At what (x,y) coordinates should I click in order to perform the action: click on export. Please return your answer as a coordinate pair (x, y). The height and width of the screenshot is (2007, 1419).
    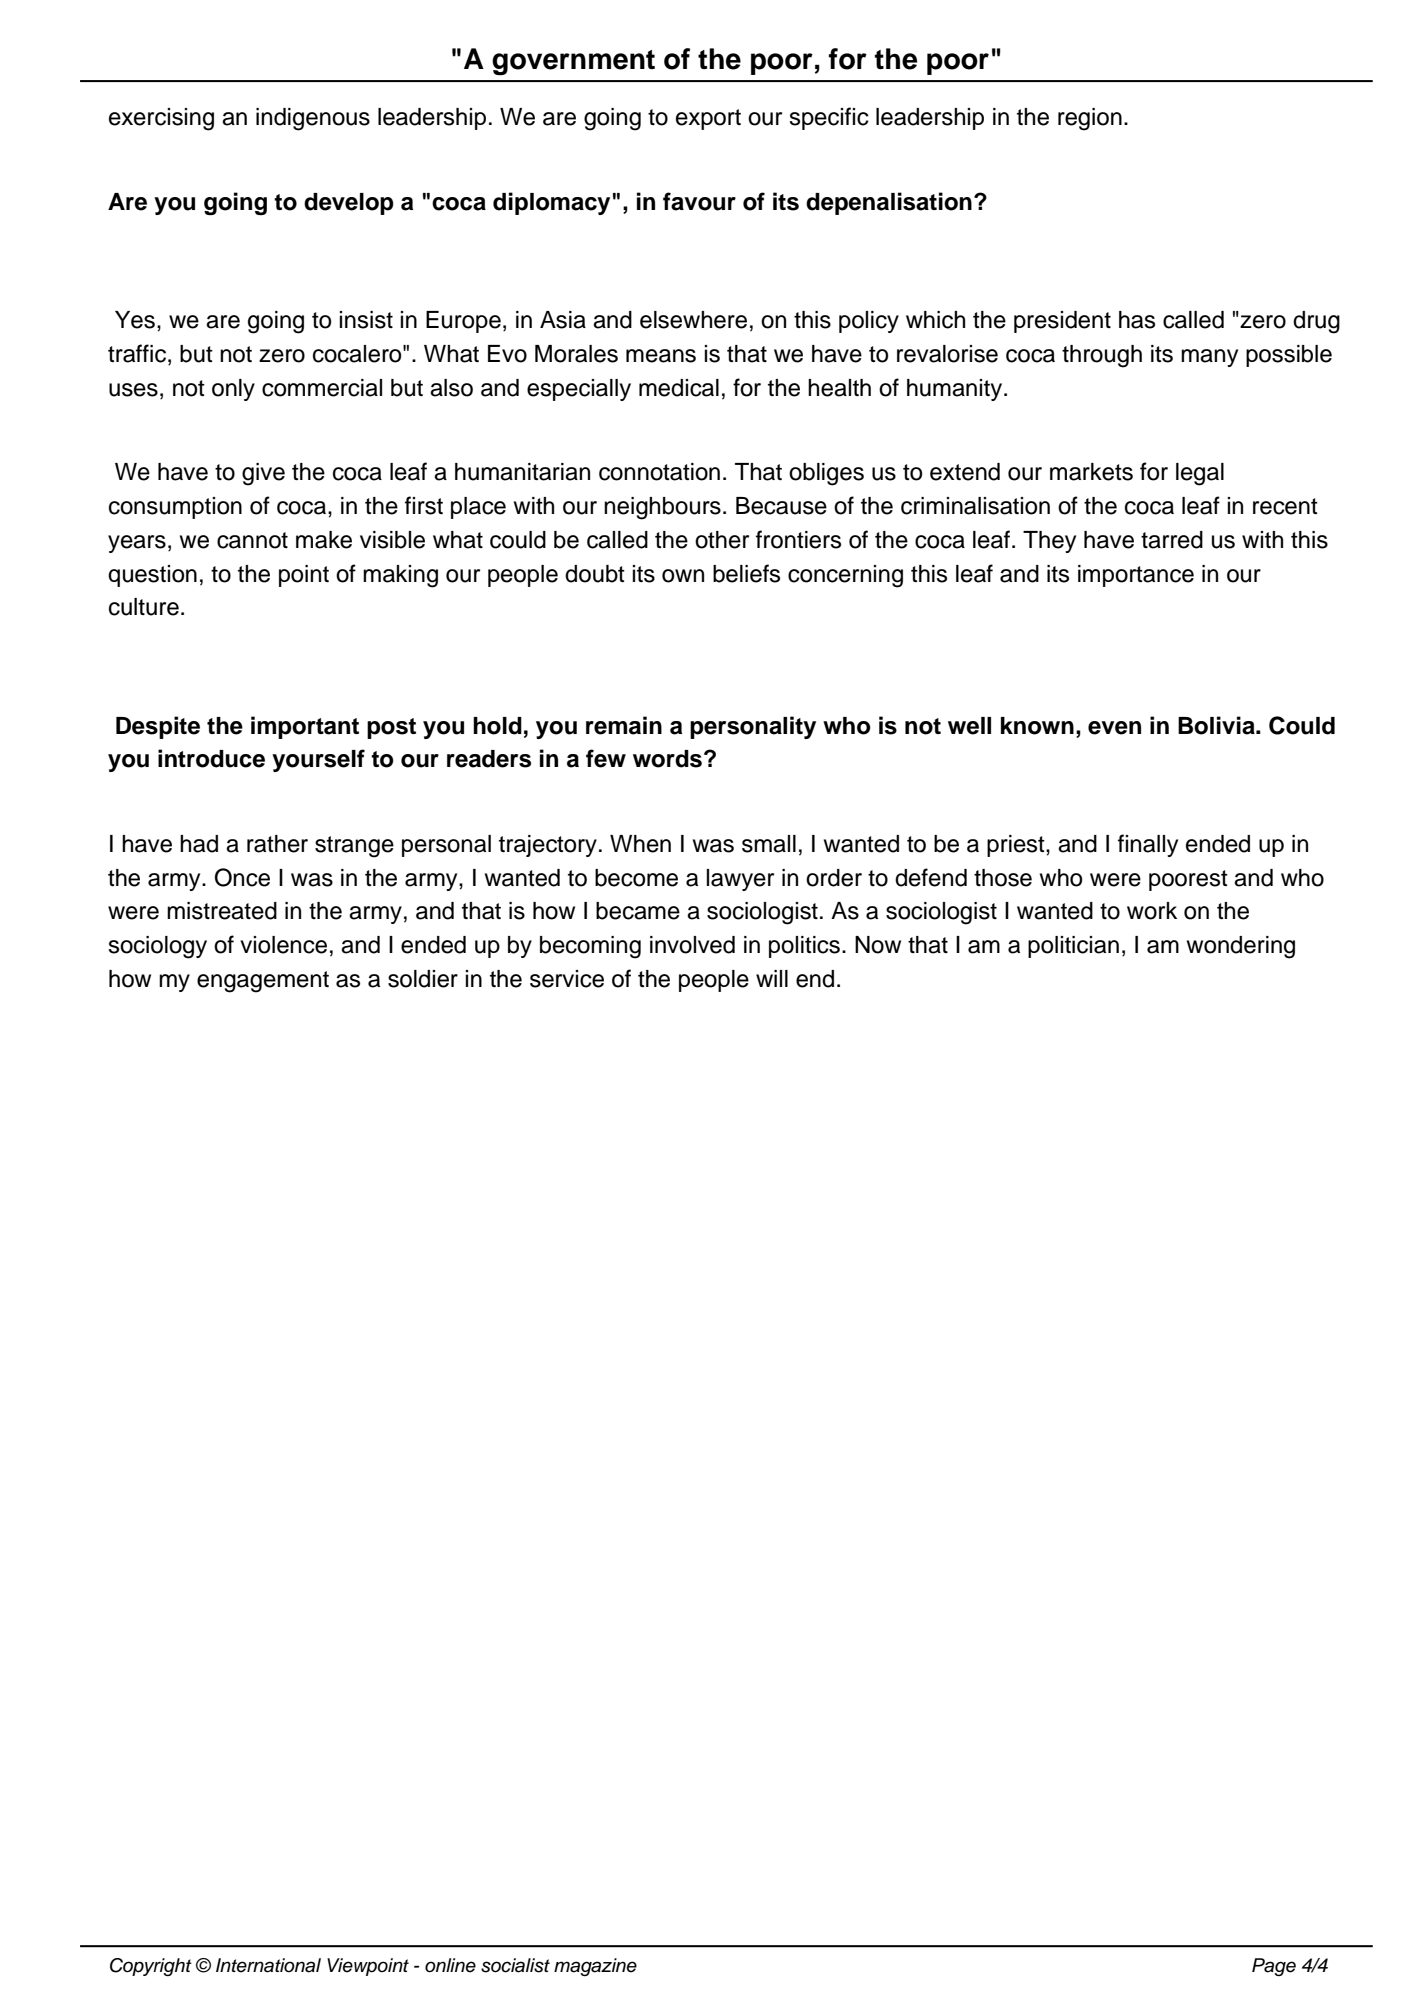
    Looking at the image, I should click on (708, 119).
